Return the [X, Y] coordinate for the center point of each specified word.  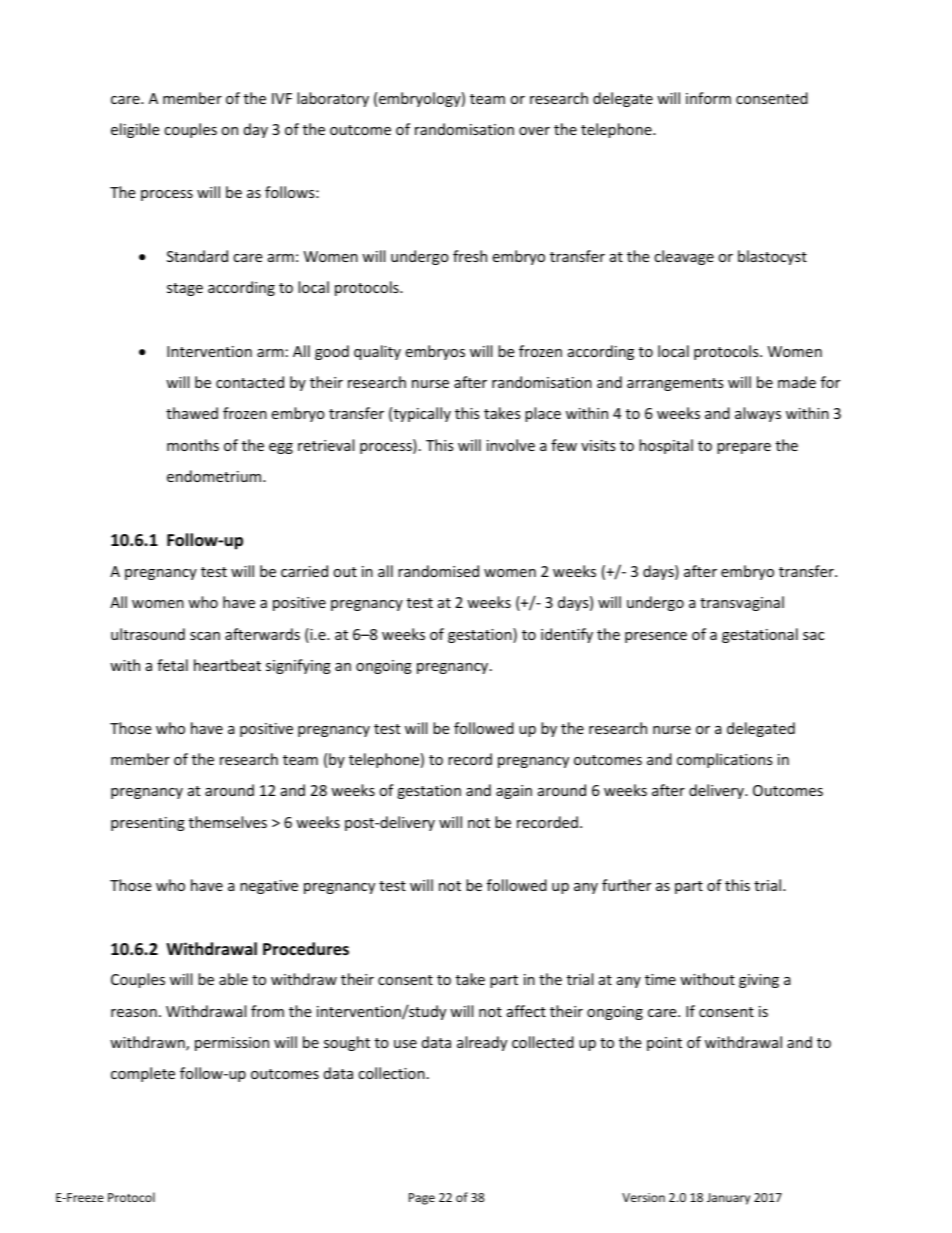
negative [269, 887]
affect [526, 1011]
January [728, 1199]
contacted [250, 382]
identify [567, 635]
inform [708, 98]
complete [143, 1074]
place [543, 414]
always [758, 414]
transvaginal [742, 603]
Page [422, 1199]
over [534, 131]
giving [759, 981]
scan [205, 636]
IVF [282, 98]
